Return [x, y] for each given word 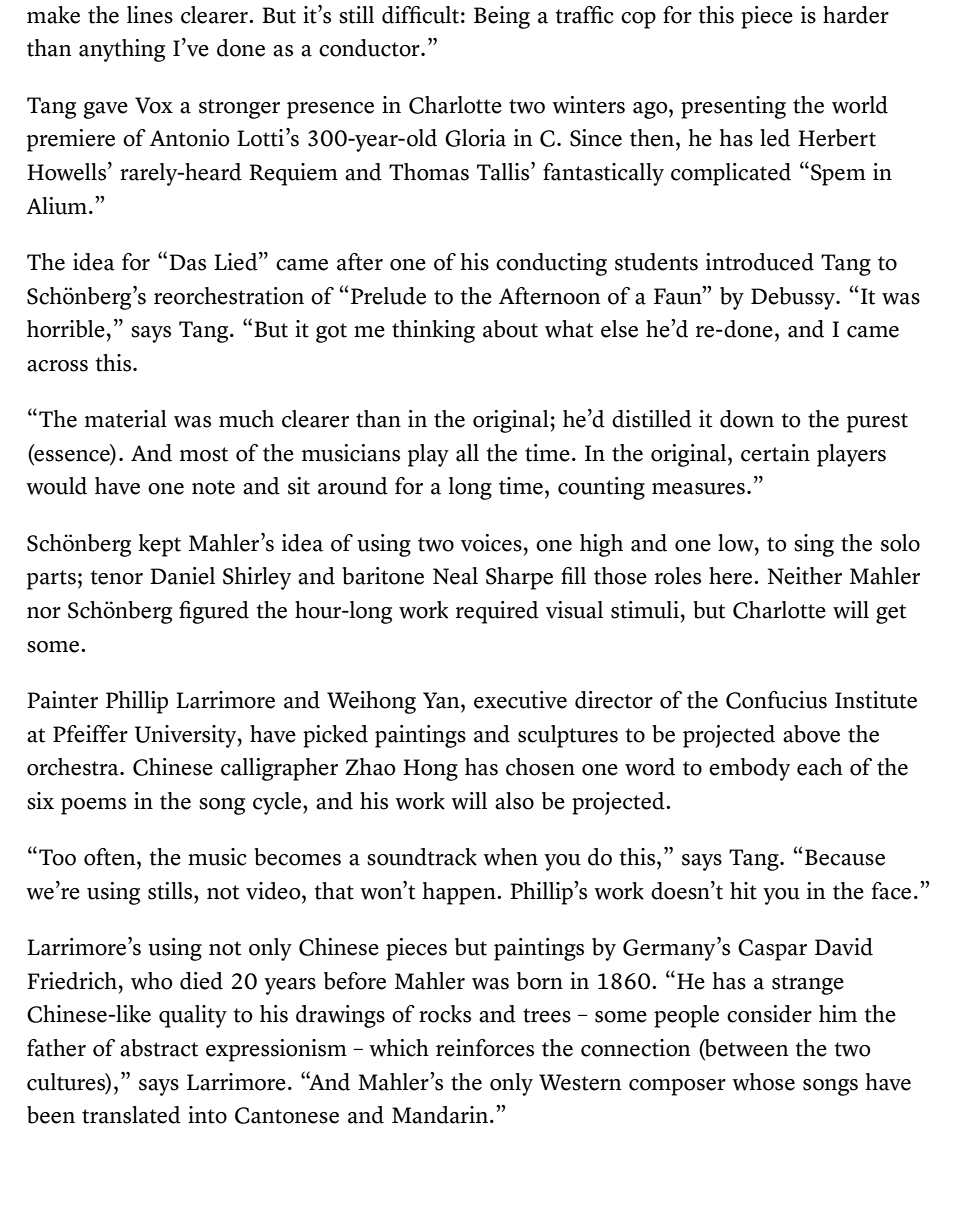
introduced [760, 262]
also [514, 801]
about [510, 329]
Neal [455, 576]
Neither [805, 576]
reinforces [485, 1048]
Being [502, 17]
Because [845, 857]
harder [856, 15]
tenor [116, 577]
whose [763, 1082]
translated [131, 1115]
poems [93, 806]
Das [187, 262]
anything [122, 50]
